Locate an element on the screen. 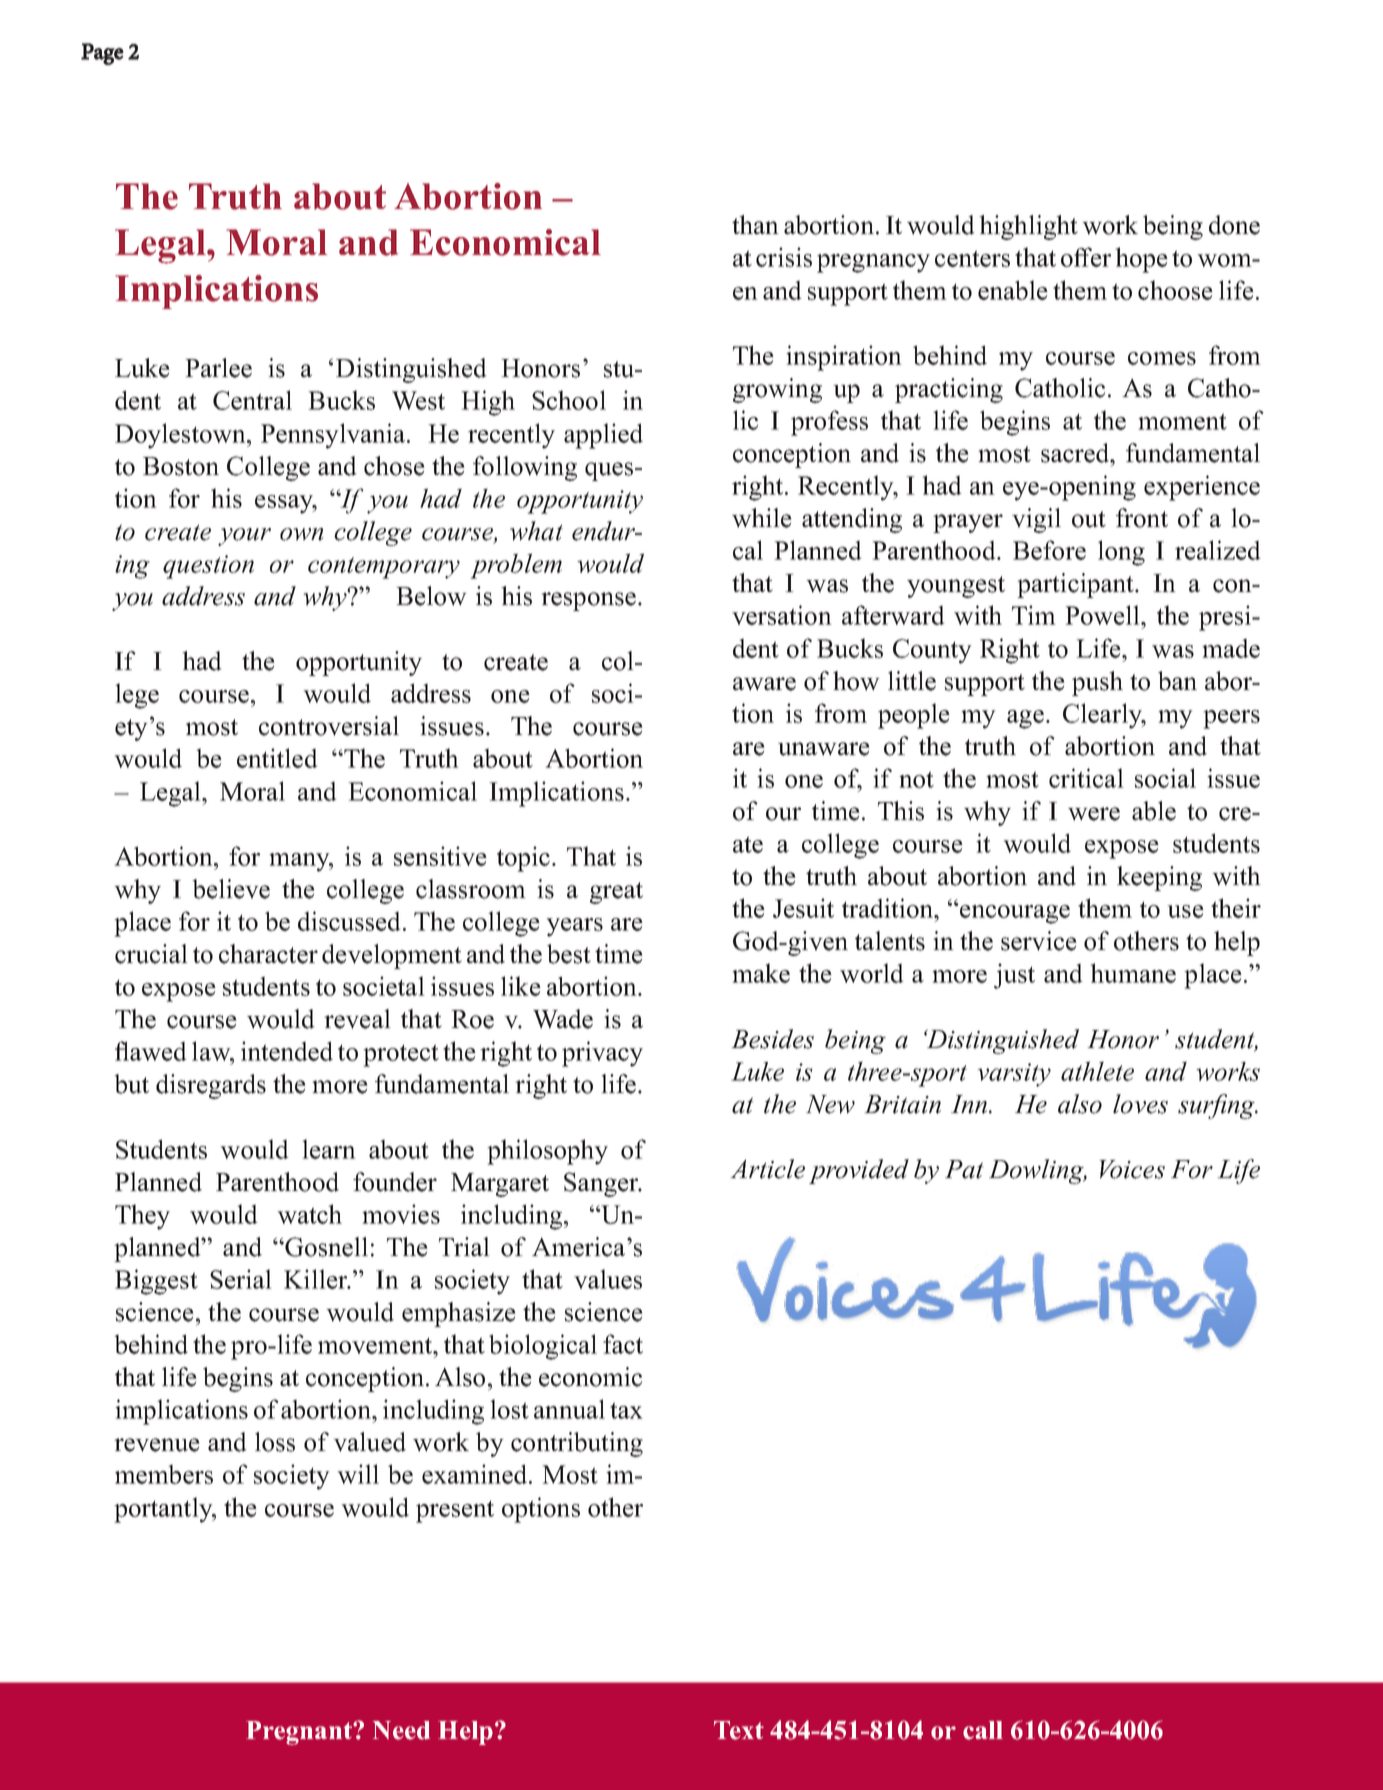  values is located at coordinates (608, 1279).
